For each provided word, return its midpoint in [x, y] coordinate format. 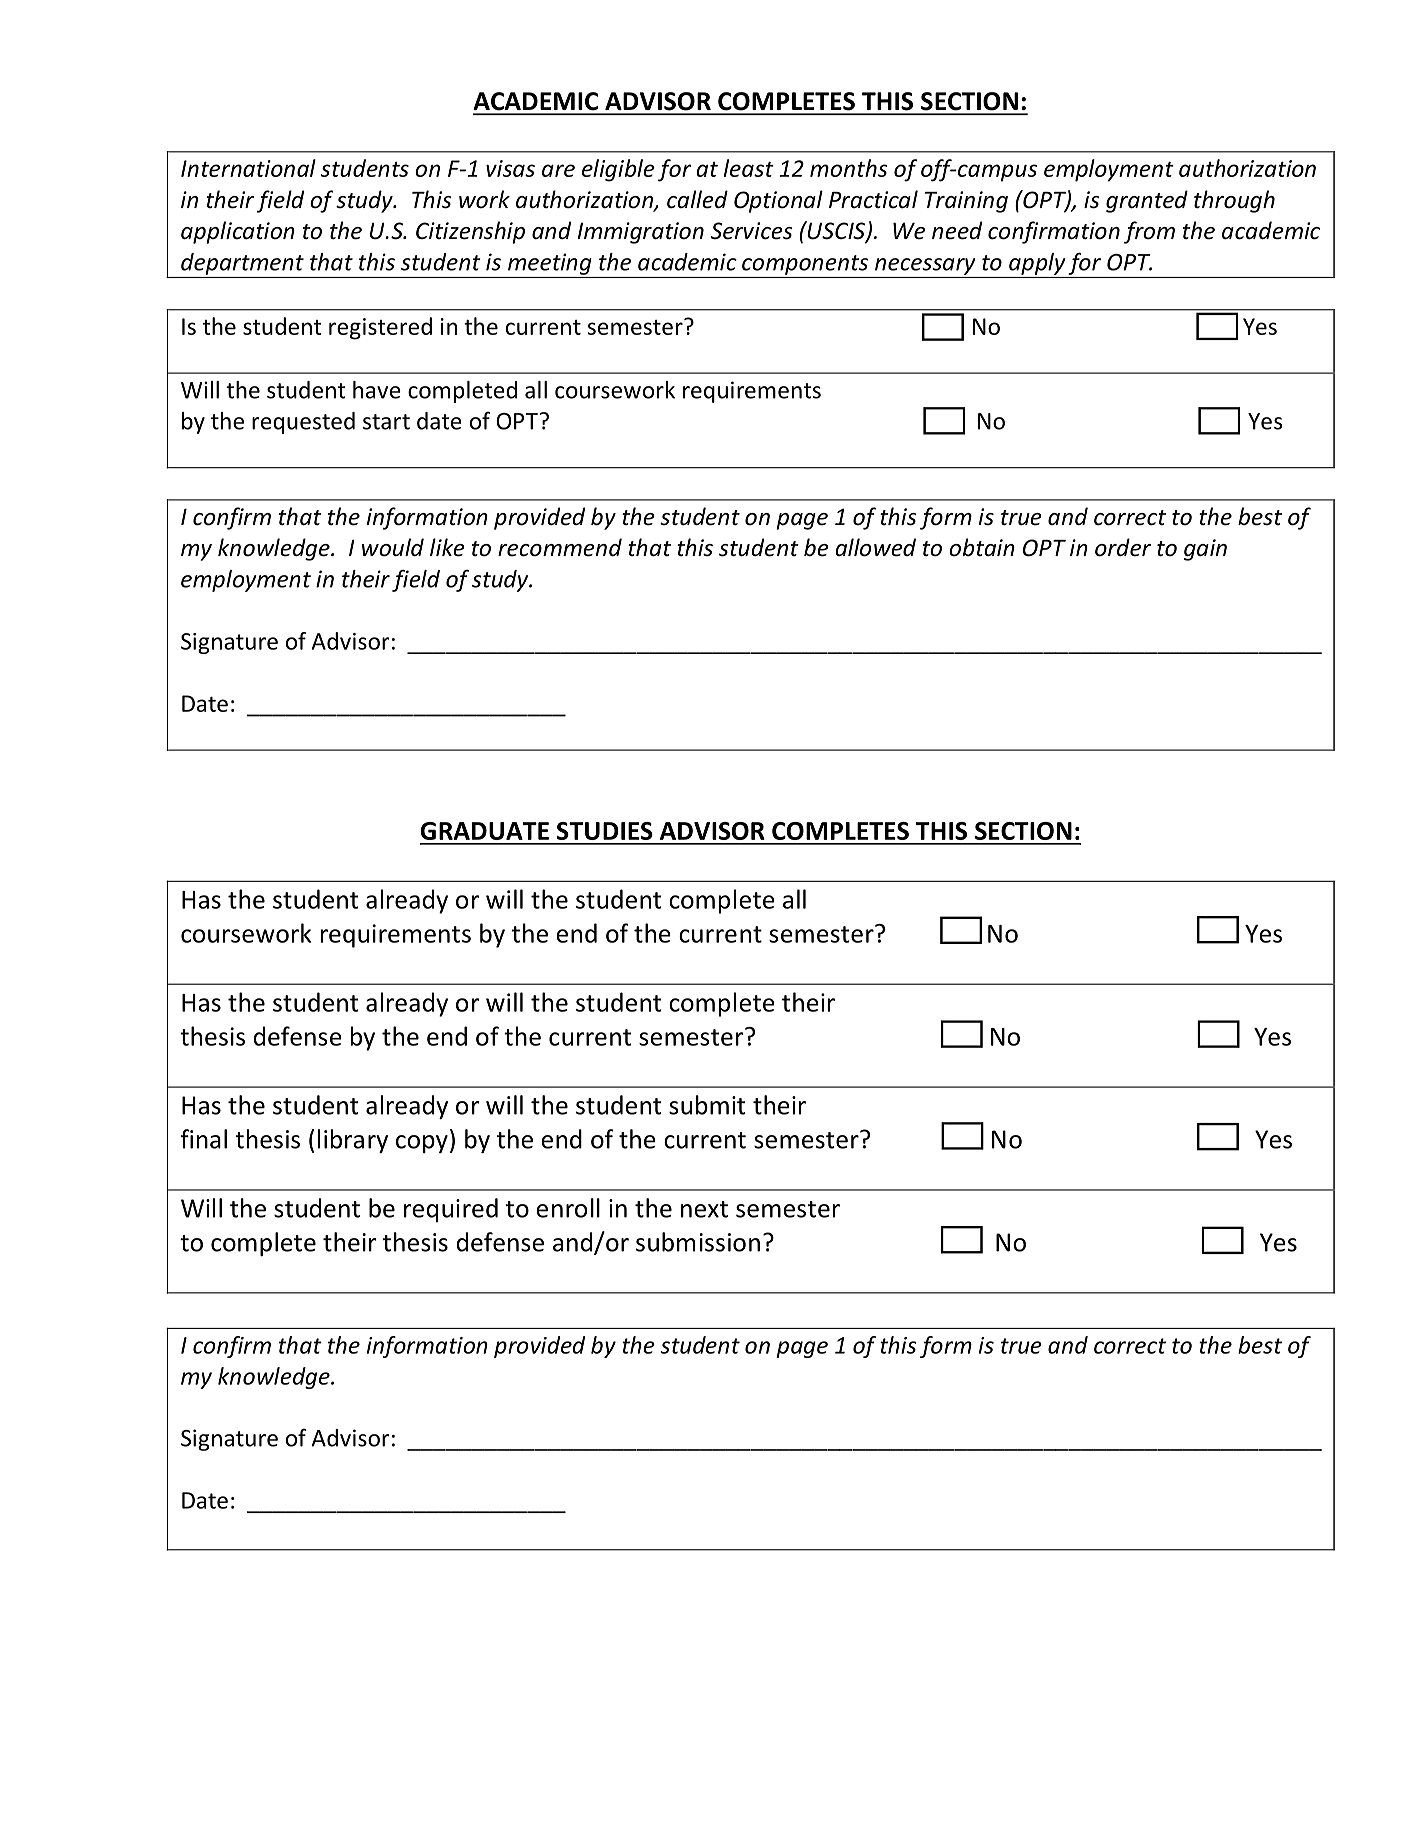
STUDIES [605, 831]
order [1123, 547]
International [248, 168]
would [393, 547]
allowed [875, 547]
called [697, 199]
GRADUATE [484, 831]
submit [707, 1105]
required [451, 1210]
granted [1147, 201]
